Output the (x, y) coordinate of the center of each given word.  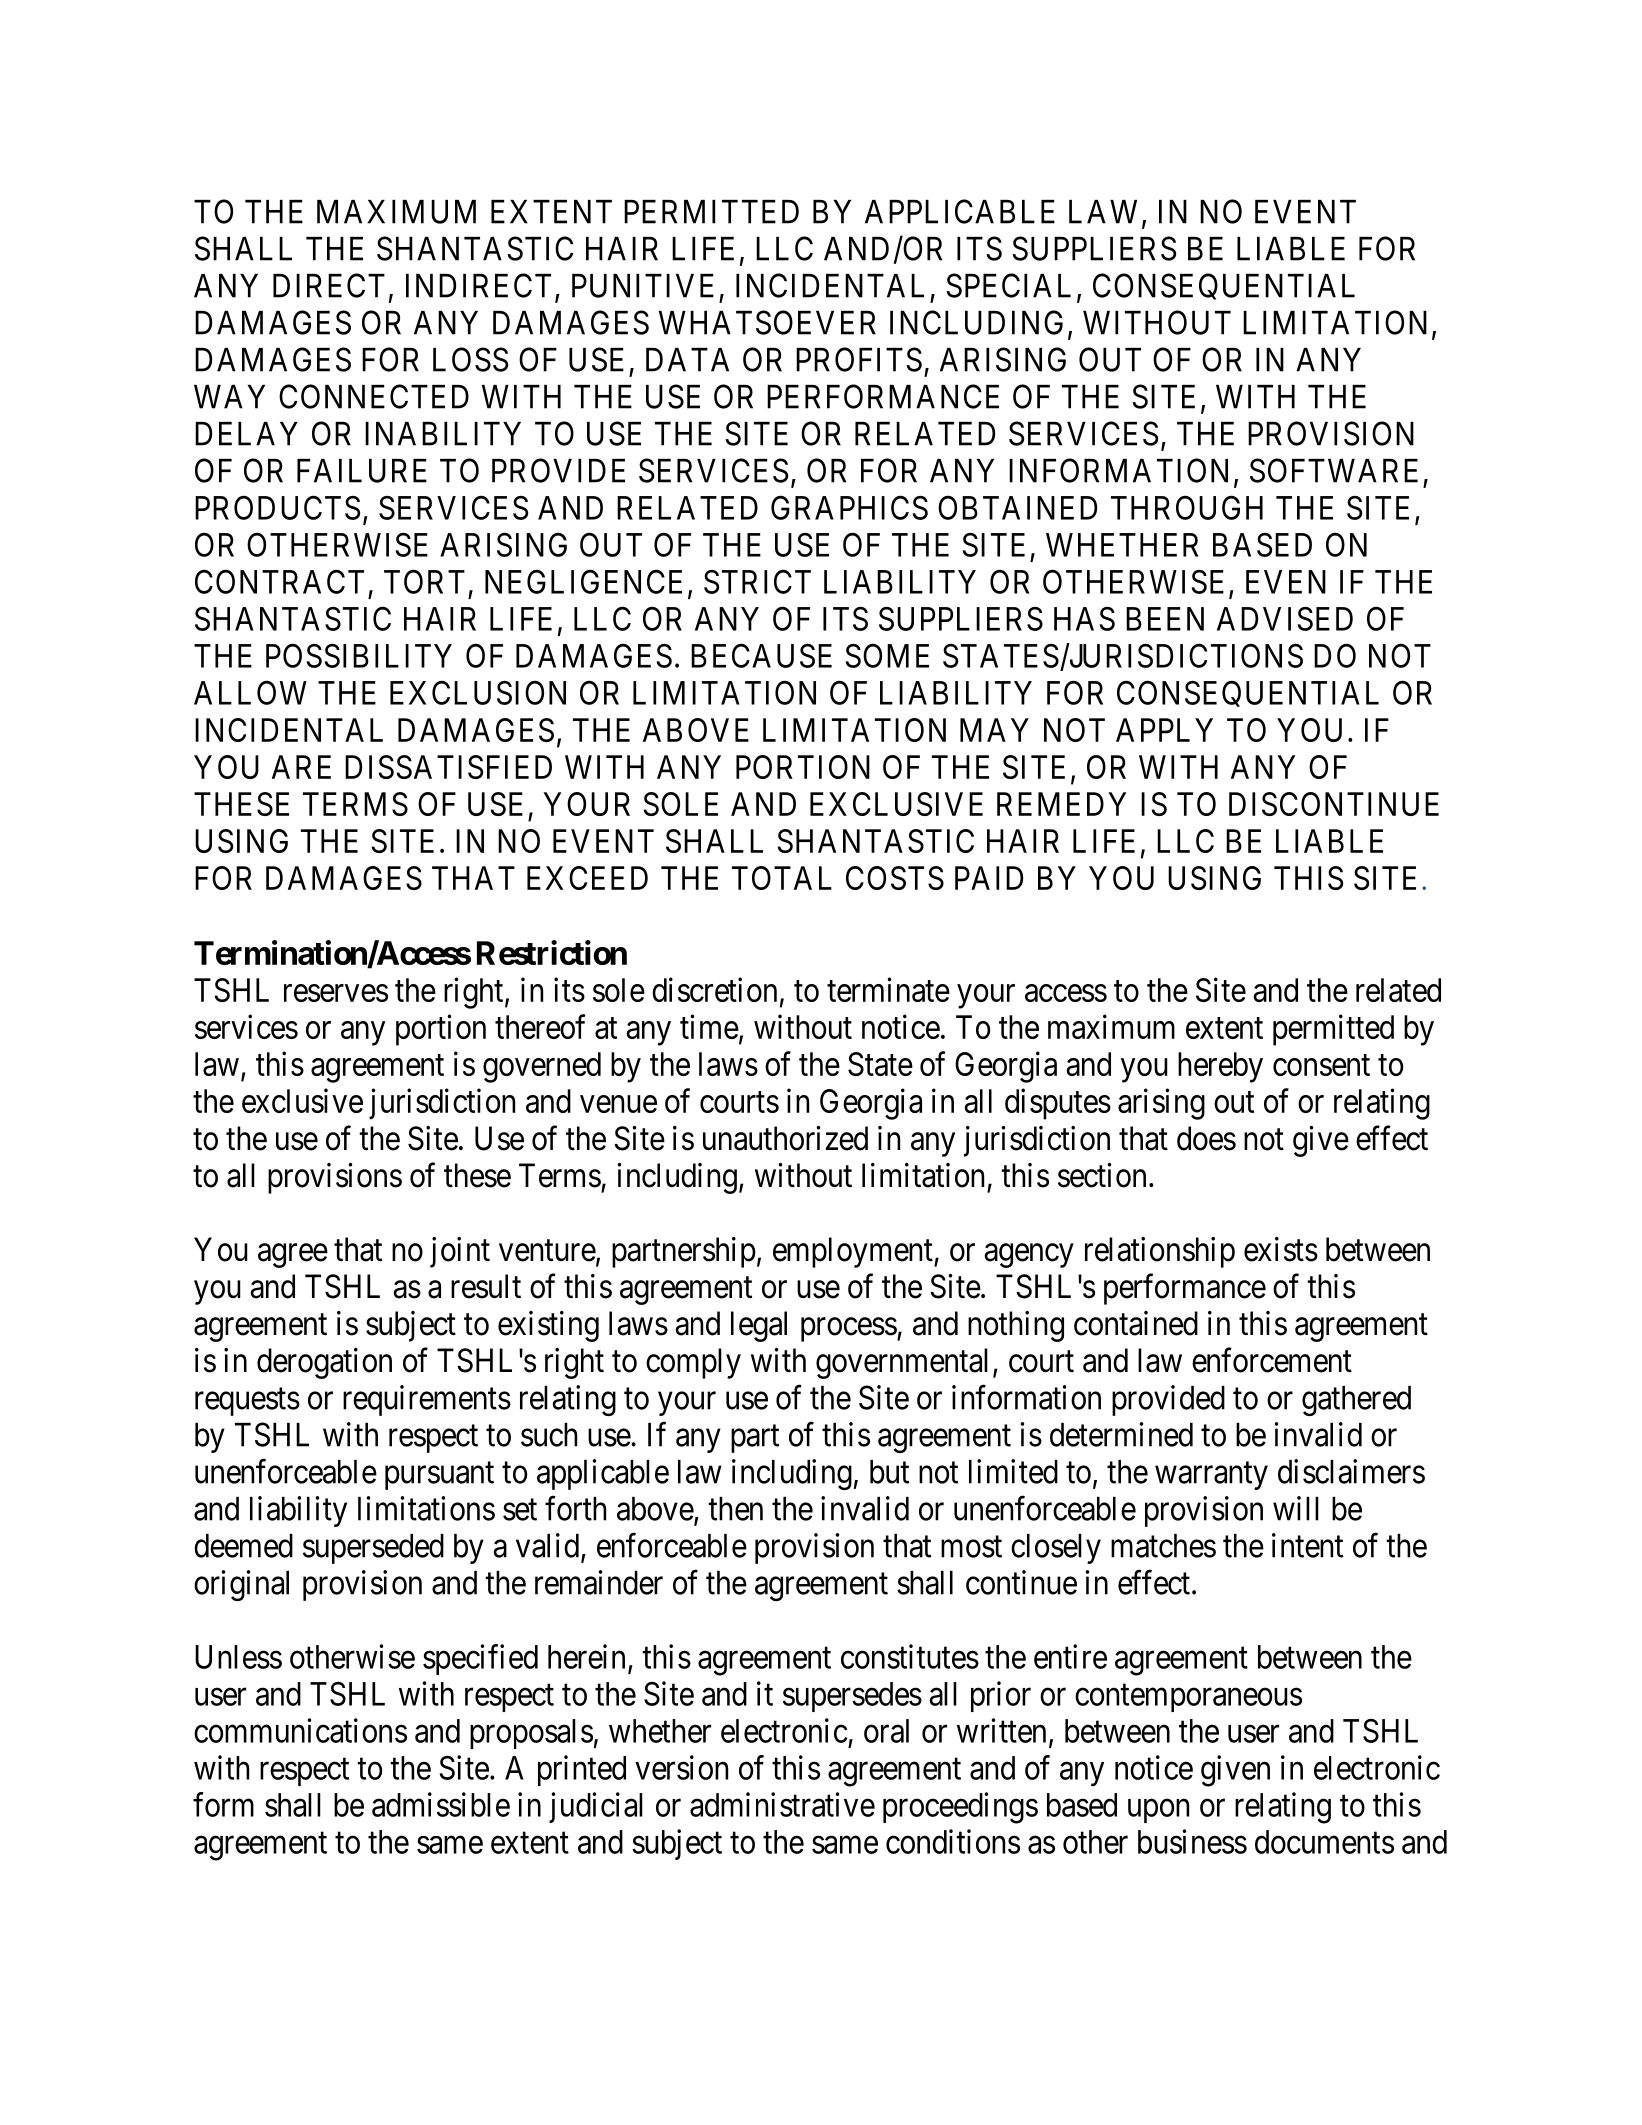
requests (247, 1402)
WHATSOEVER (767, 322)
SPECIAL (1008, 285)
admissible (441, 1804)
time (709, 1026)
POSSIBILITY (359, 655)
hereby (1220, 1067)
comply (693, 1363)
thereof (540, 1026)
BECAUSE (761, 655)
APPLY (1164, 730)
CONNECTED (374, 396)
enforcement (1272, 1360)
